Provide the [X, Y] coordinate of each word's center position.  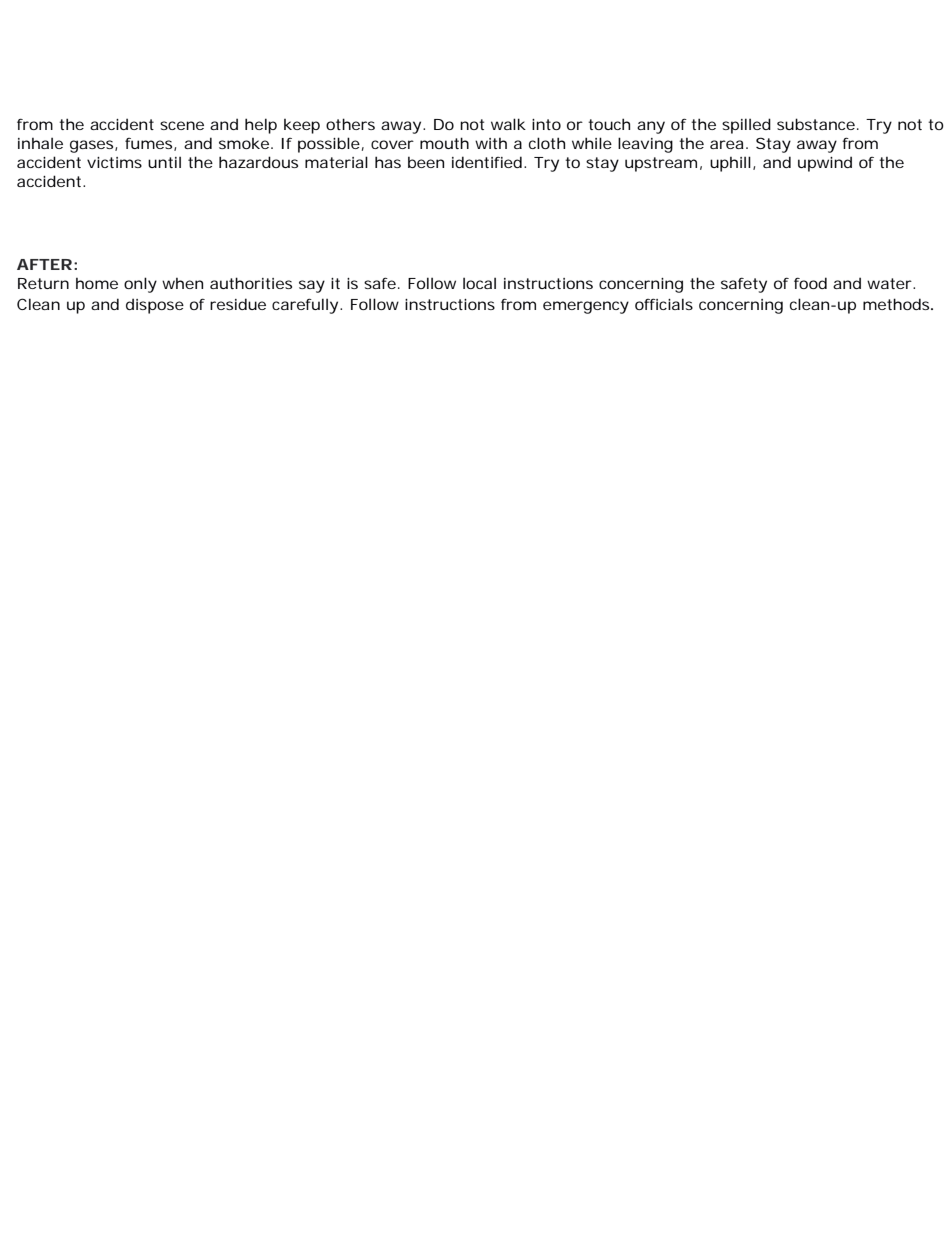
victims [114, 162]
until [164, 162]
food [810, 283]
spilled [746, 126]
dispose [155, 306]
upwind [825, 164]
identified [487, 162]
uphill [730, 164]
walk [508, 124]
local [479, 283]
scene [182, 125]
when [182, 283]
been [426, 162]
